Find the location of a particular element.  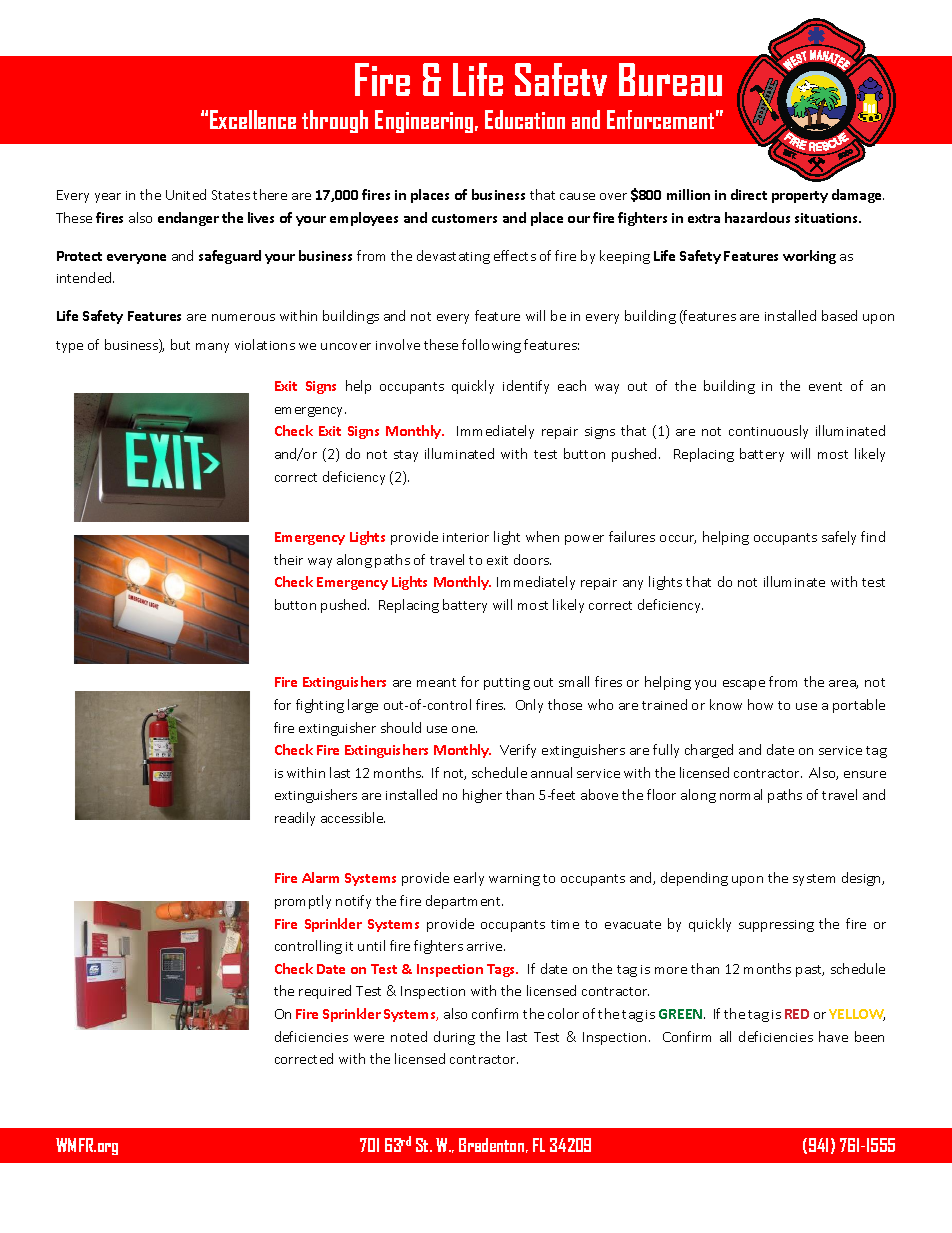

normal is located at coordinates (741, 794).
